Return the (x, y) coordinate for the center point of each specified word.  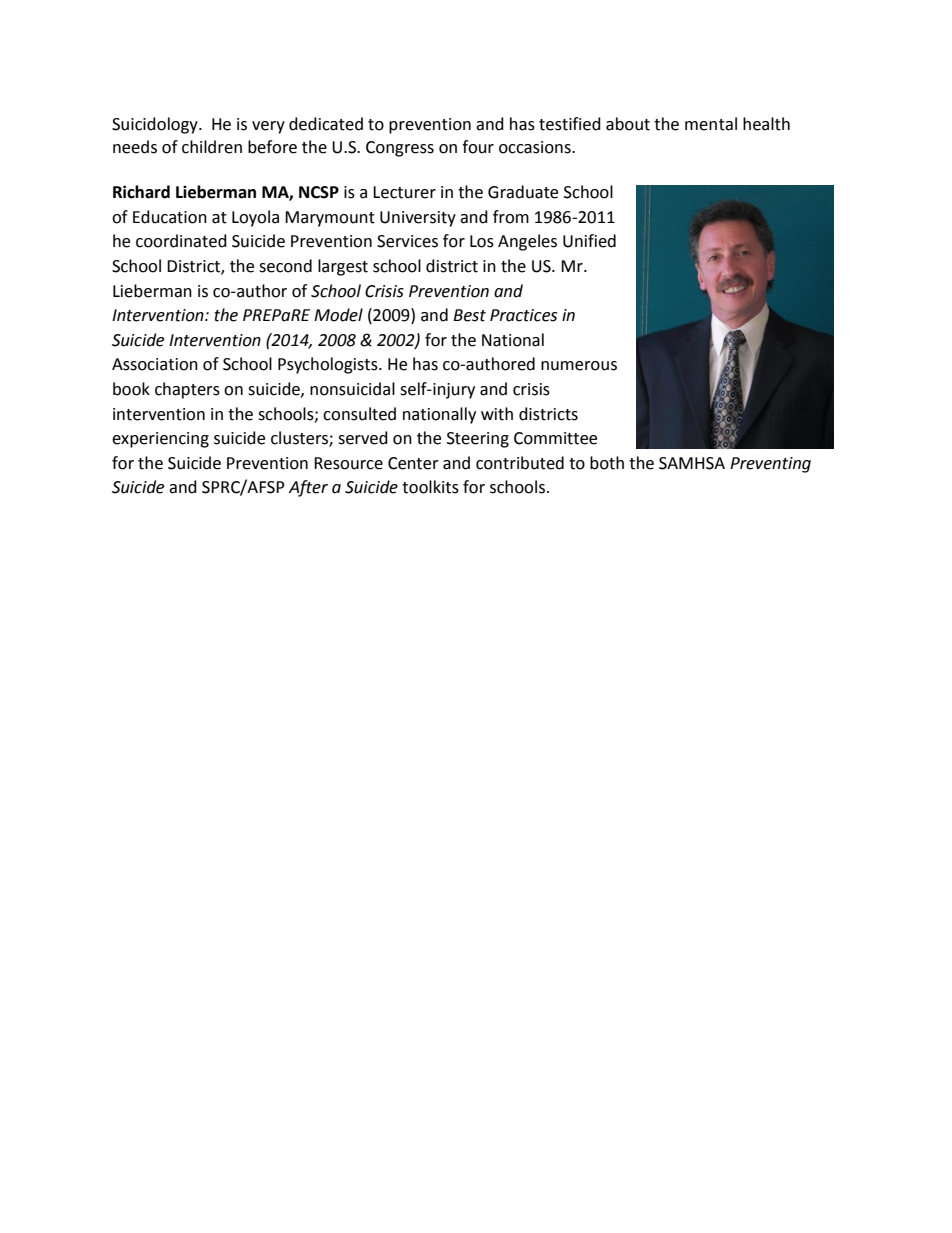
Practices (523, 315)
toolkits (430, 487)
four (478, 147)
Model (338, 315)
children (212, 147)
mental (711, 124)
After (308, 488)
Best (469, 315)
